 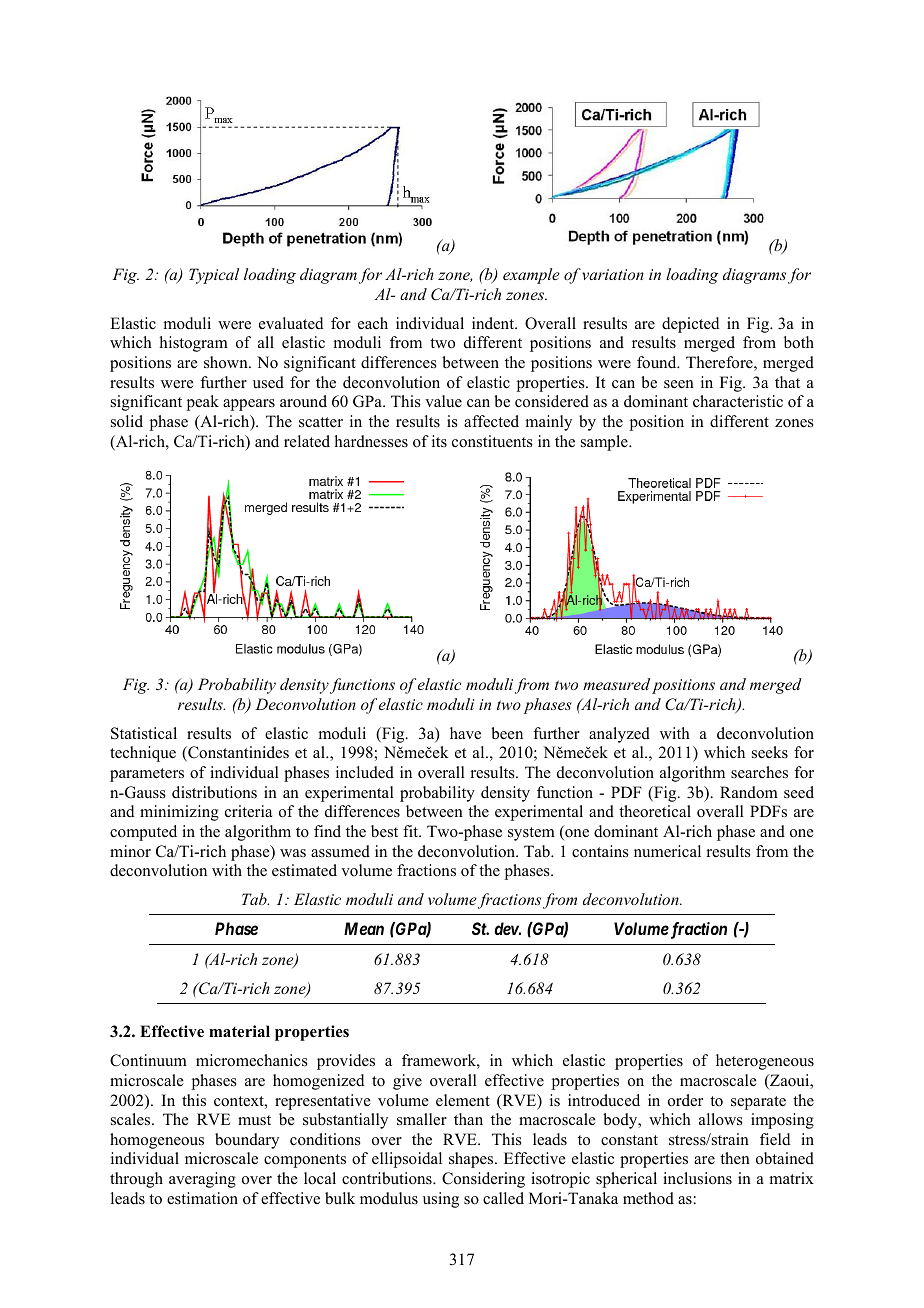 What do you see at coordinates (616, 684) in the document?
I see `measured` at bounding box center [616, 684].
